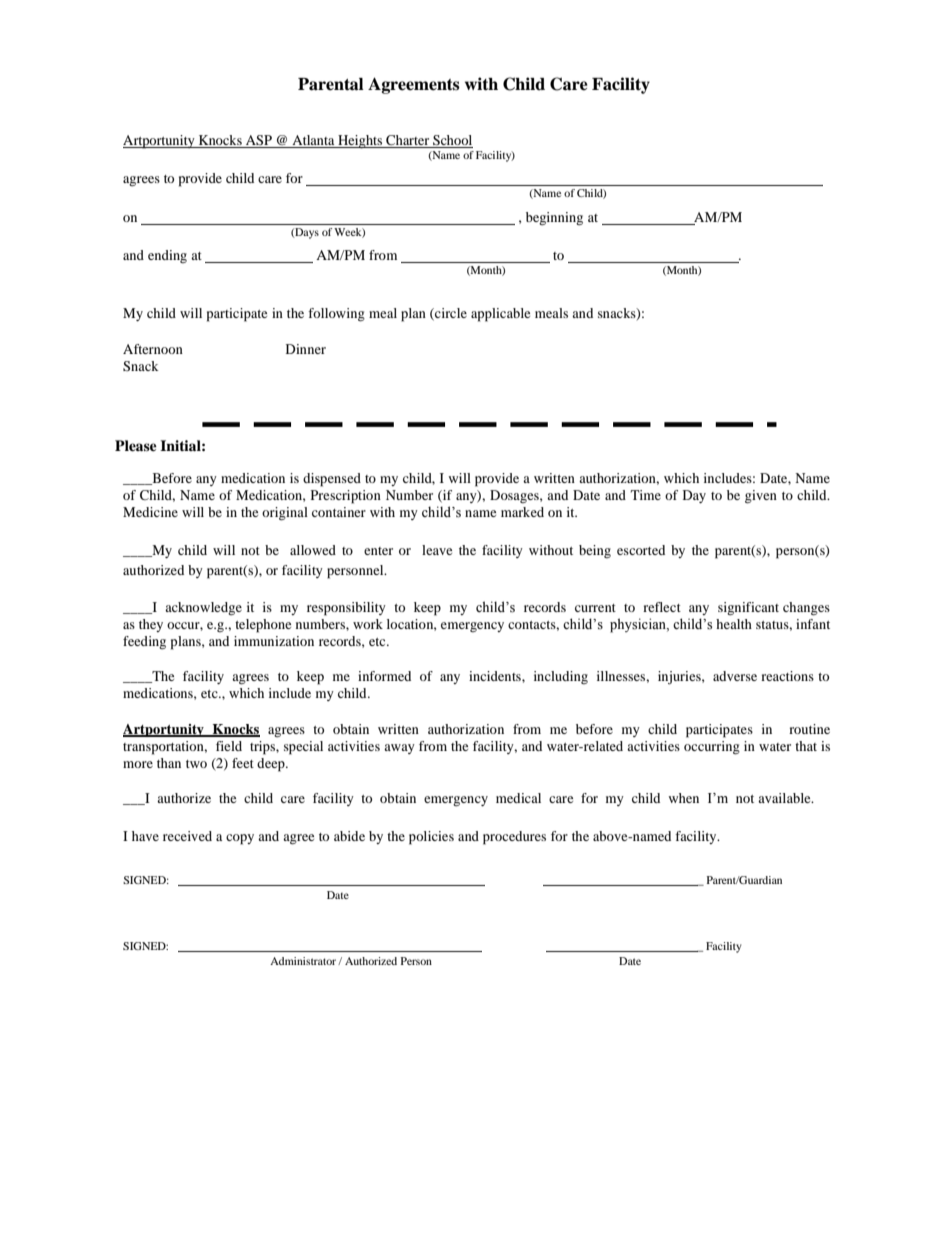 The image size is (952, 1233). What do you see at coordinates (514, 838) in the document?
I see `procedures` at bounding box center [514, 838].
